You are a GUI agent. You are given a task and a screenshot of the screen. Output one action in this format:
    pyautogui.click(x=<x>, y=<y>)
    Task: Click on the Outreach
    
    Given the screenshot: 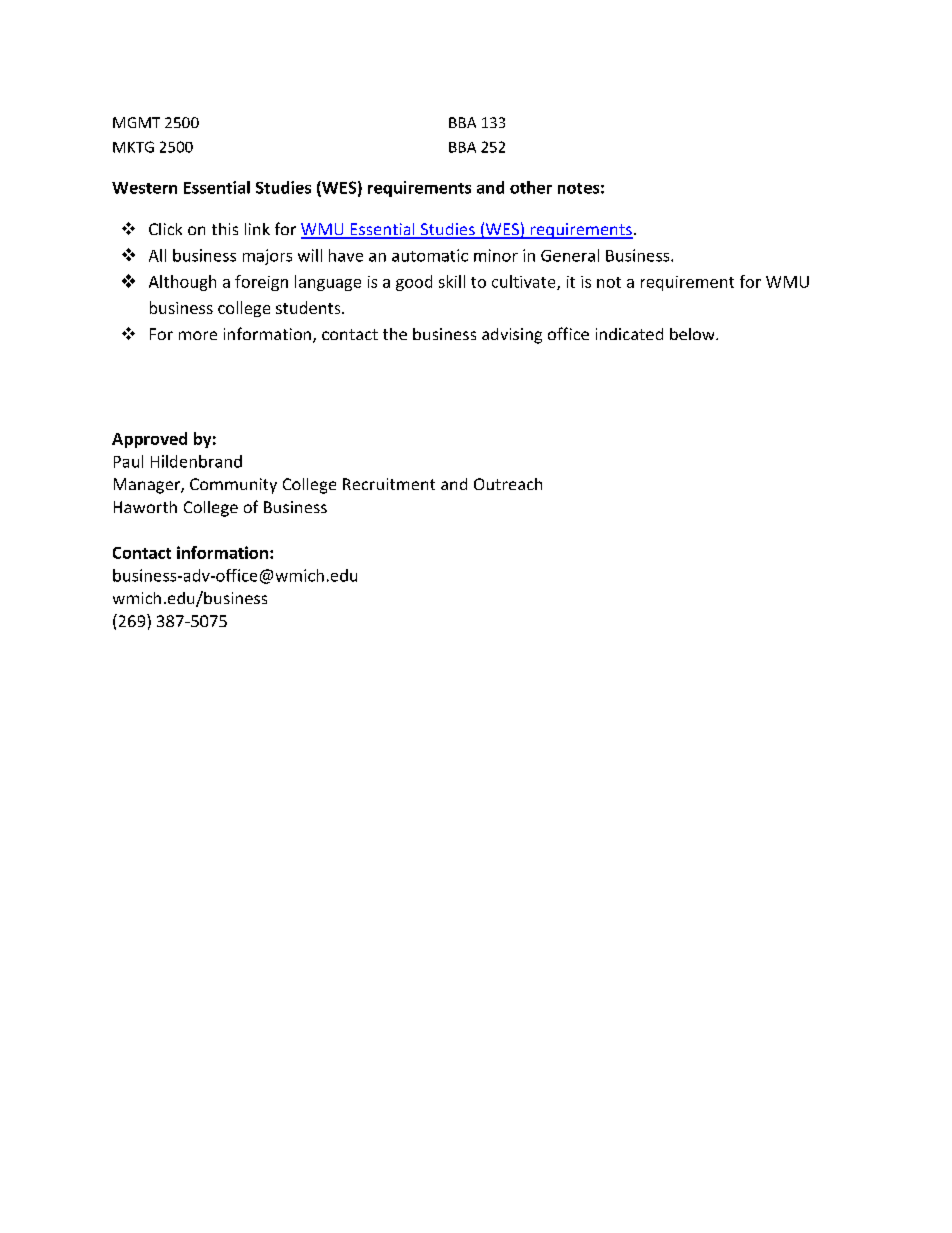 What is the action you would take?
    pyautogui.click(x=508, y=484)
